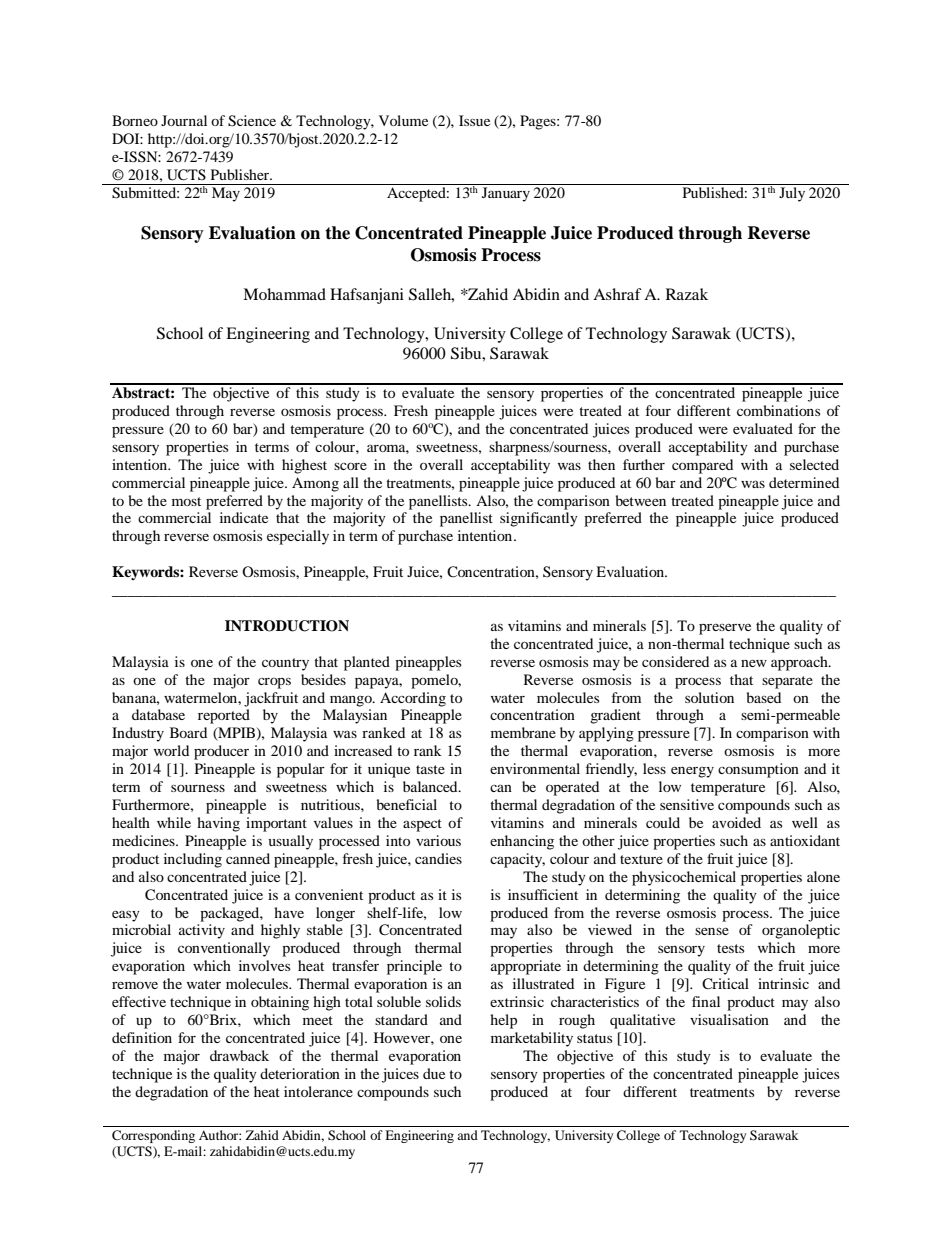  I want to click on avoided, so click(736, 822).
